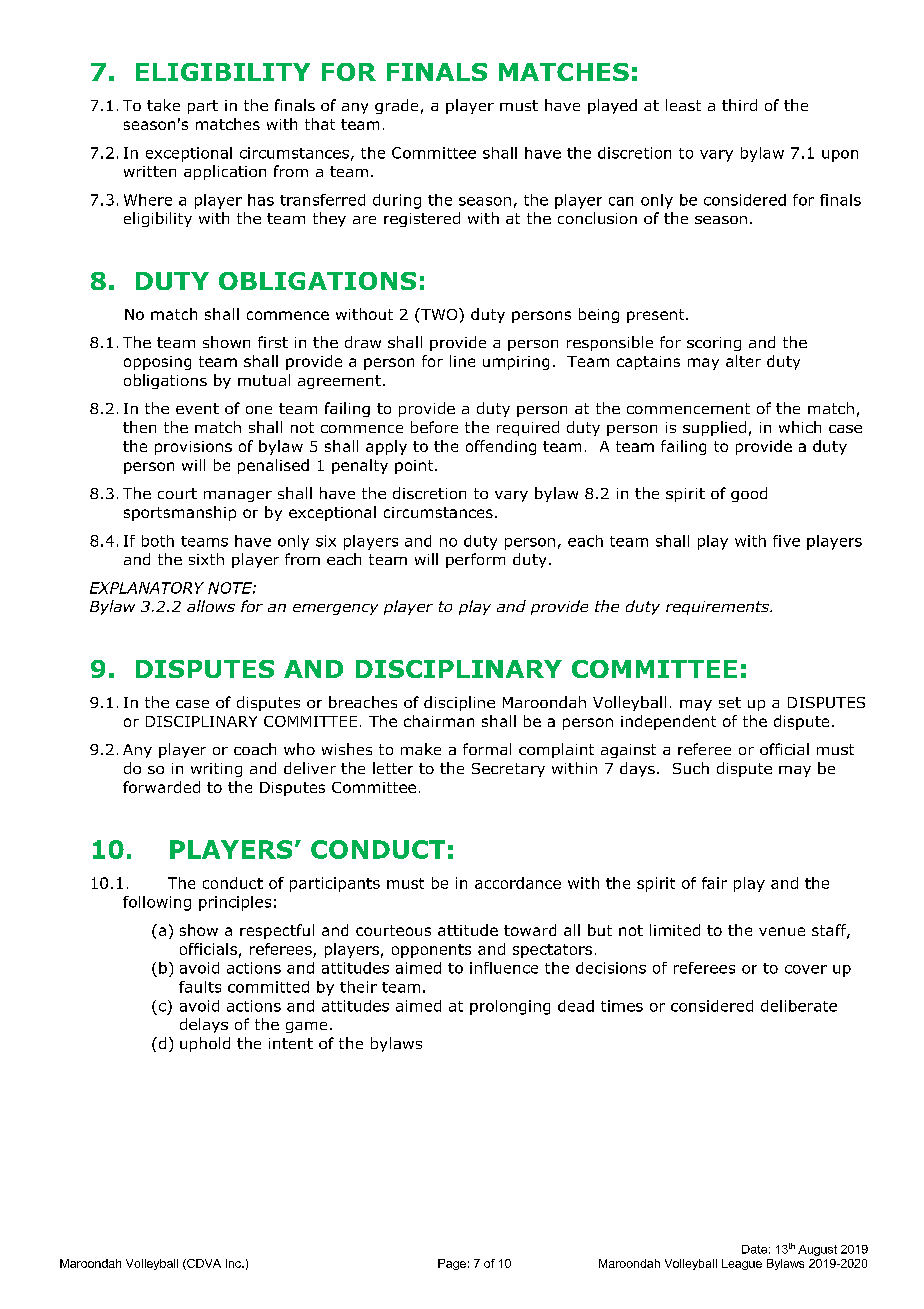 The width and height of the image is (924, 1309). I want to click on good, so click(749, 494).
